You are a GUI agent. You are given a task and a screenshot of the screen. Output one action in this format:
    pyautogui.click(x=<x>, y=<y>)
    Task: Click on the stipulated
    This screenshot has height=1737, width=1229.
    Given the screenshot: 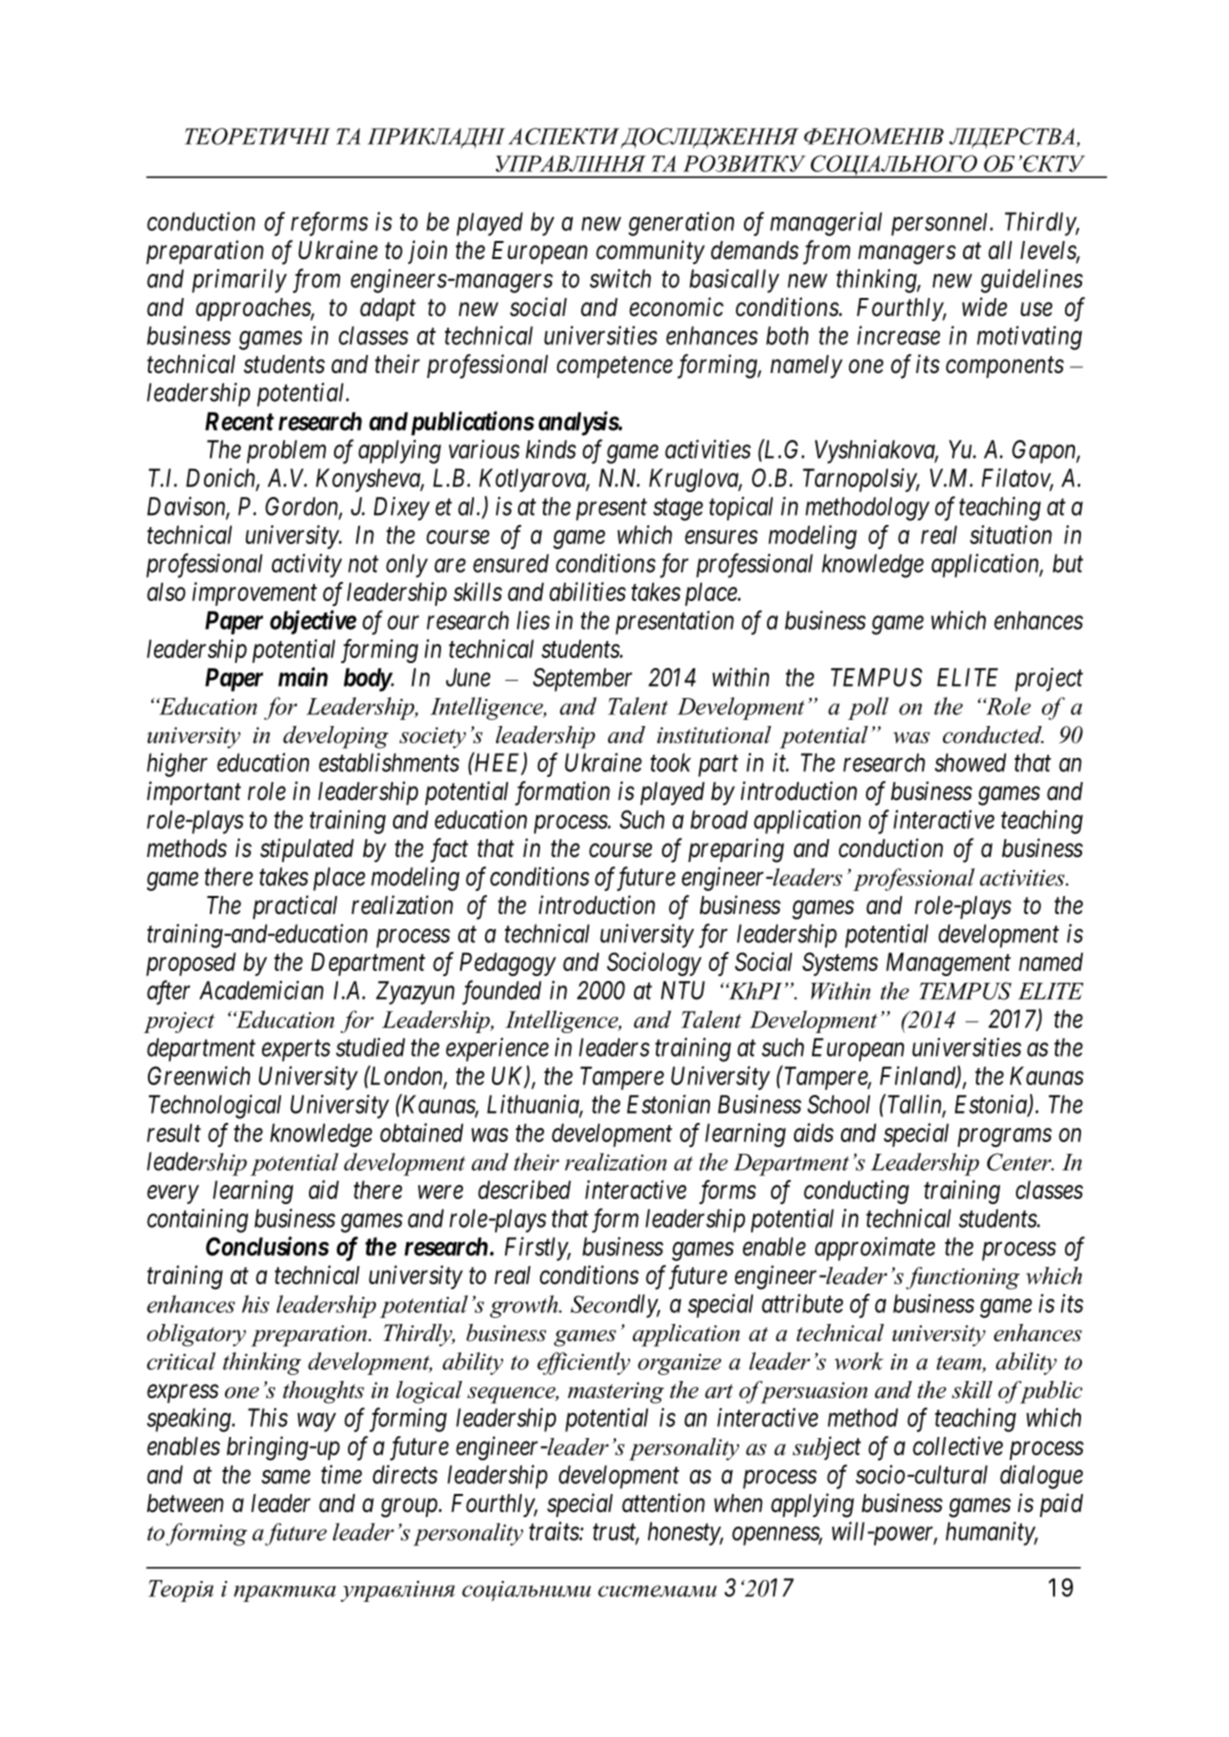 What is the action you would take?
    pyautogui.click(x=307, y=850)
